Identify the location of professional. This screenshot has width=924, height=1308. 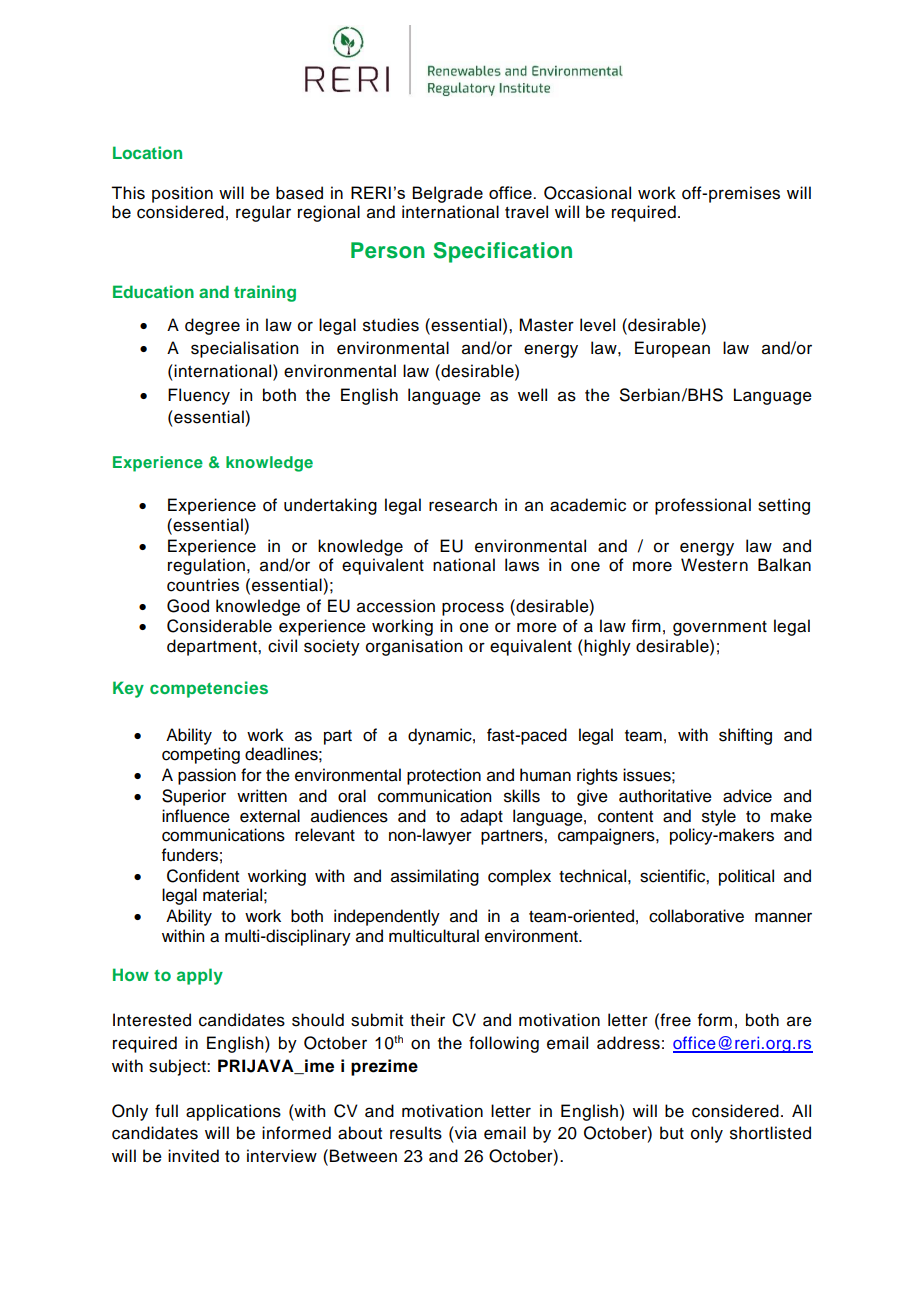
(703, 506).
